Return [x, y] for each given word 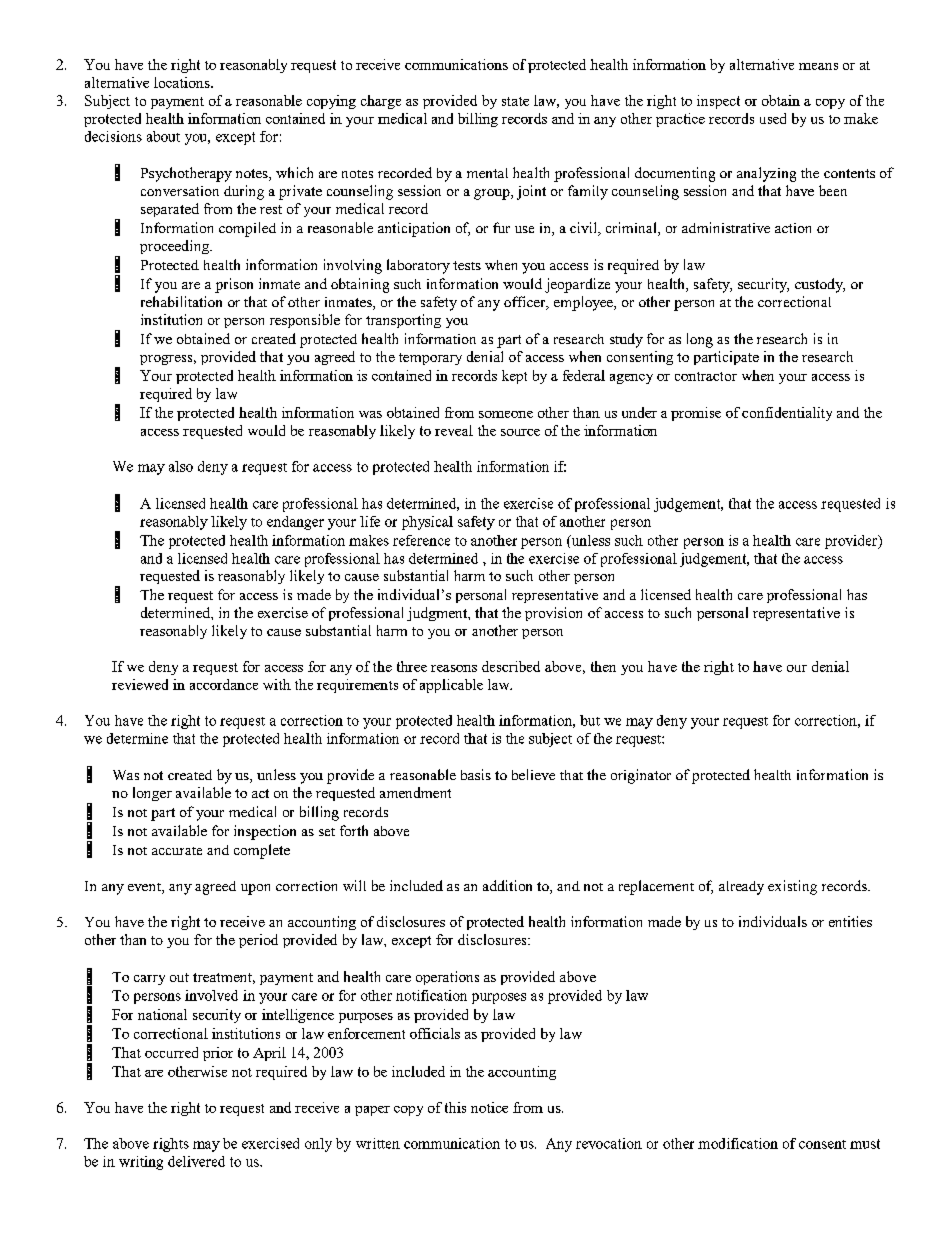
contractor [706, 376]
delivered [196, 1161]
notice [489, 1107]
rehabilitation [181, 301]
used [773, 118]
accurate [177, 851]
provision [553, 614]
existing [792, 887]
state [515, 101]
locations [183, 82]
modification [738, 1143]
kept [514, 377]
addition [507, 885]
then [603, 666]
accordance [224, 684]
